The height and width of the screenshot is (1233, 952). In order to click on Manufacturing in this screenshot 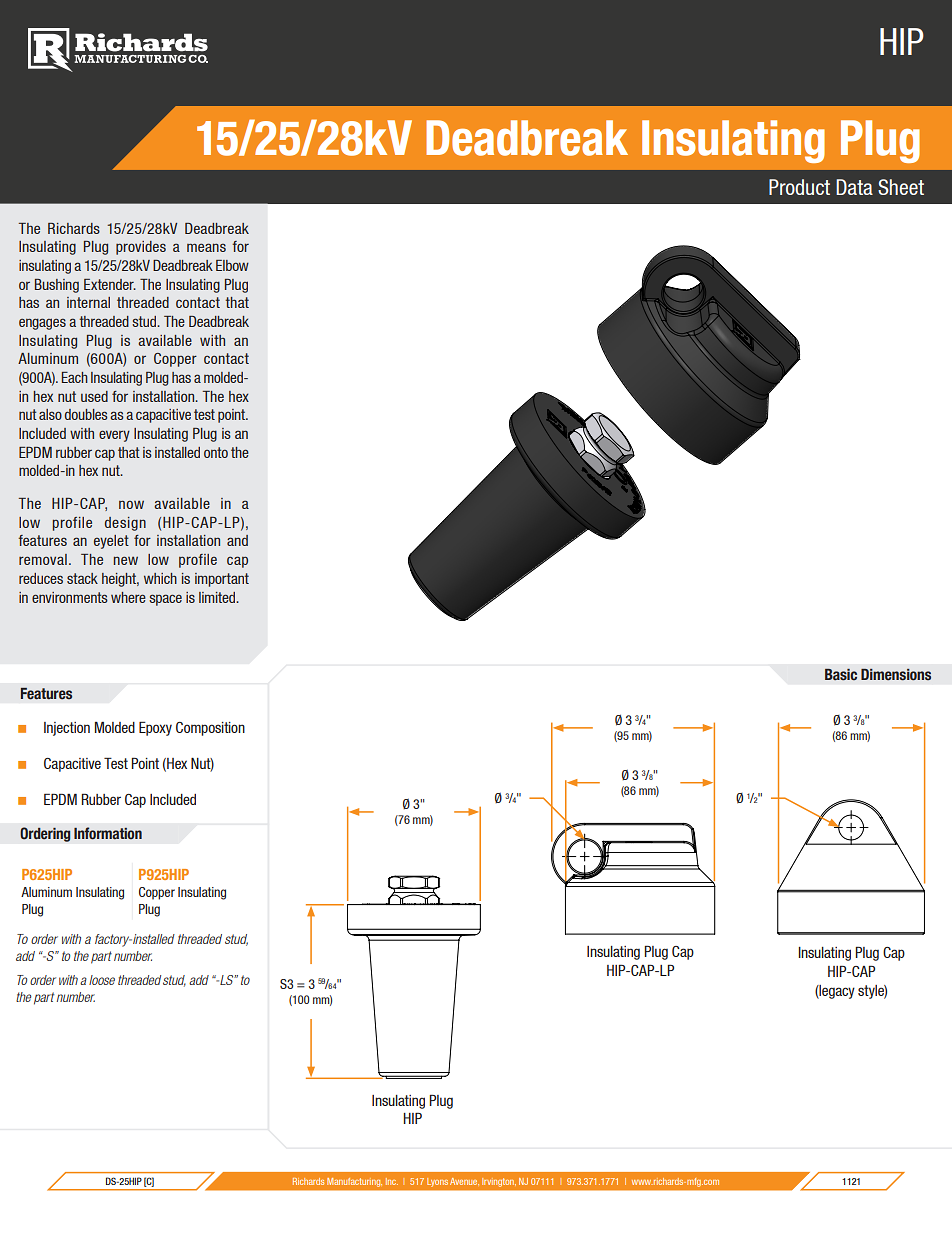, I will do `click(354, 1182)`.
